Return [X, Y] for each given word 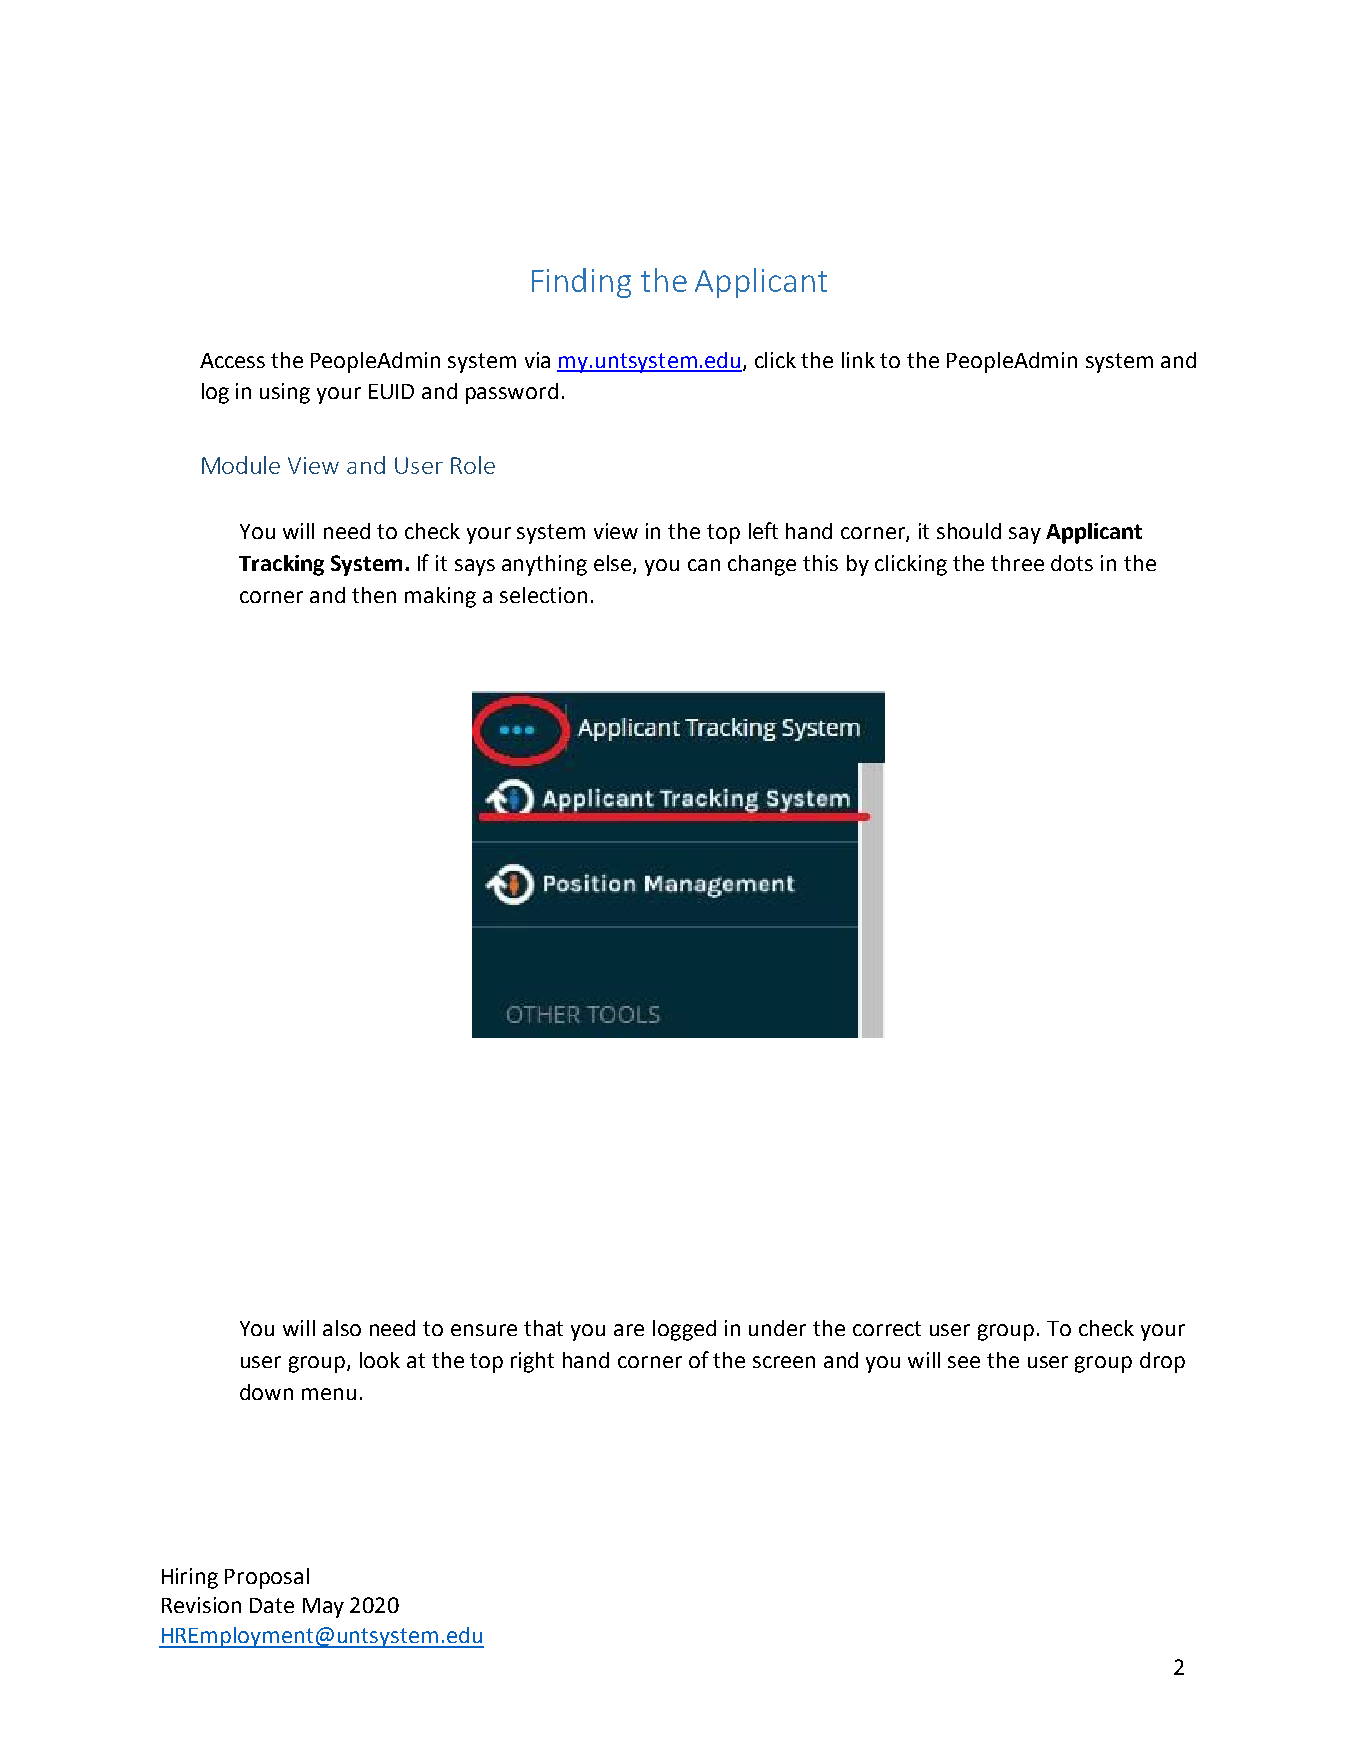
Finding [581, 283]
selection [543, 595]
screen [784, 1362]
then [374, 595]
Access [232, 360]
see [964, 1362]
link [858, 360]
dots [1072, 563]
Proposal [267, 1578]
